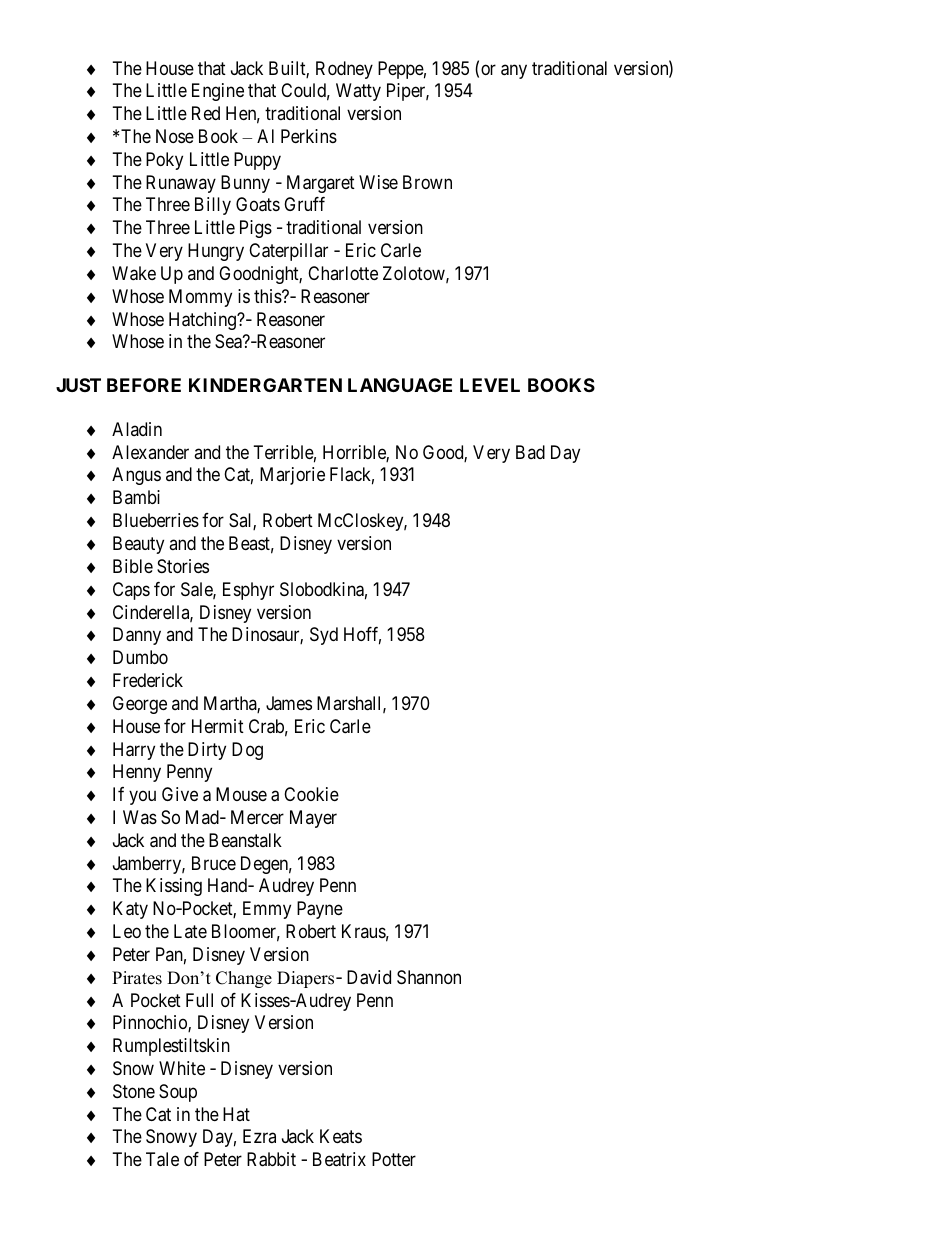 The image size is (952, 1233). What do you see at coordinates (130, 910) in the document?
I see `Katy` at bounding box center [130, 910].
